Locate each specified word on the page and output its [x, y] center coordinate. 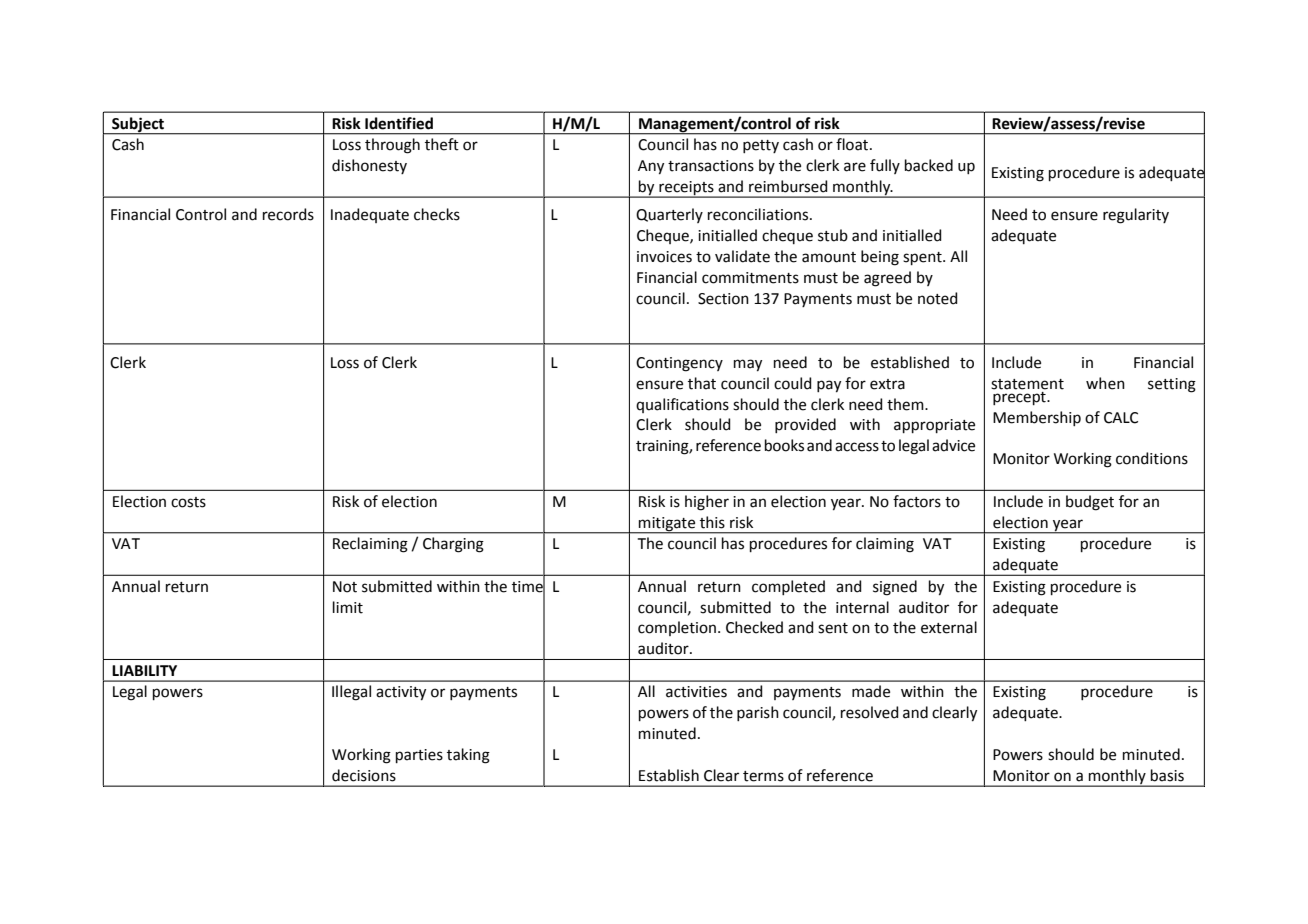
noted [938, 298]
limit [348, 607]
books [784, 445]
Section [723, 299]
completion [677, 628]
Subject [138, 125]
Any [651, 167]
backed [929, 165]
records [288, 214]
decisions [364, 775]
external [949, 627]
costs [188, 502]
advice [953, 445]
